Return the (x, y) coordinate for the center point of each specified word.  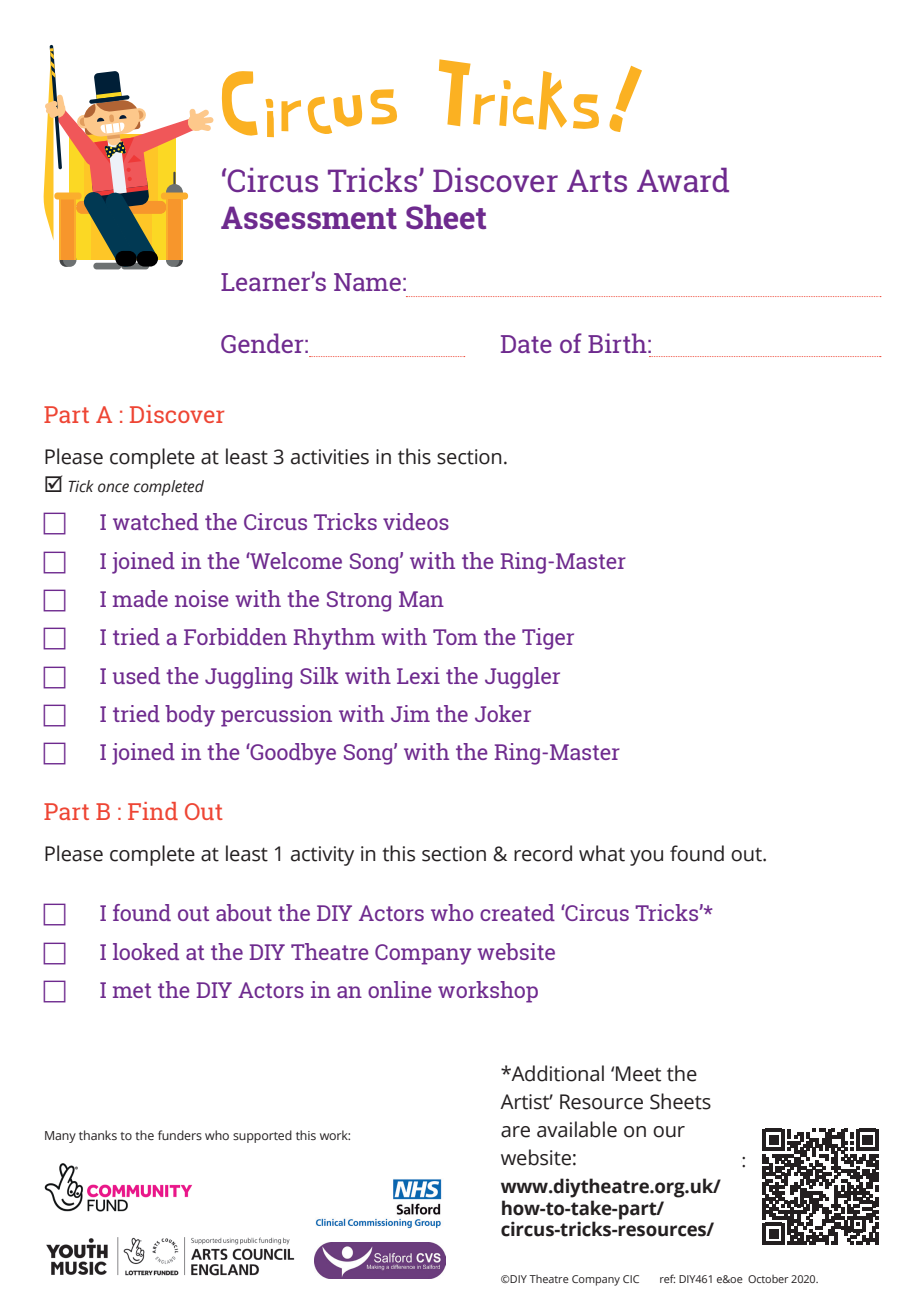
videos (416, 521)
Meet (638, 1074)
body (190, 716)
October (768, 1279)
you (646, 858)
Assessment (309, 217)
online (400, 989)
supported (262, 1136)
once (113, 488)
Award (683, 179)
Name (367, 282)
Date (526, 344)
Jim (410, 713)
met (132, 990)
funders (180, 1135)
